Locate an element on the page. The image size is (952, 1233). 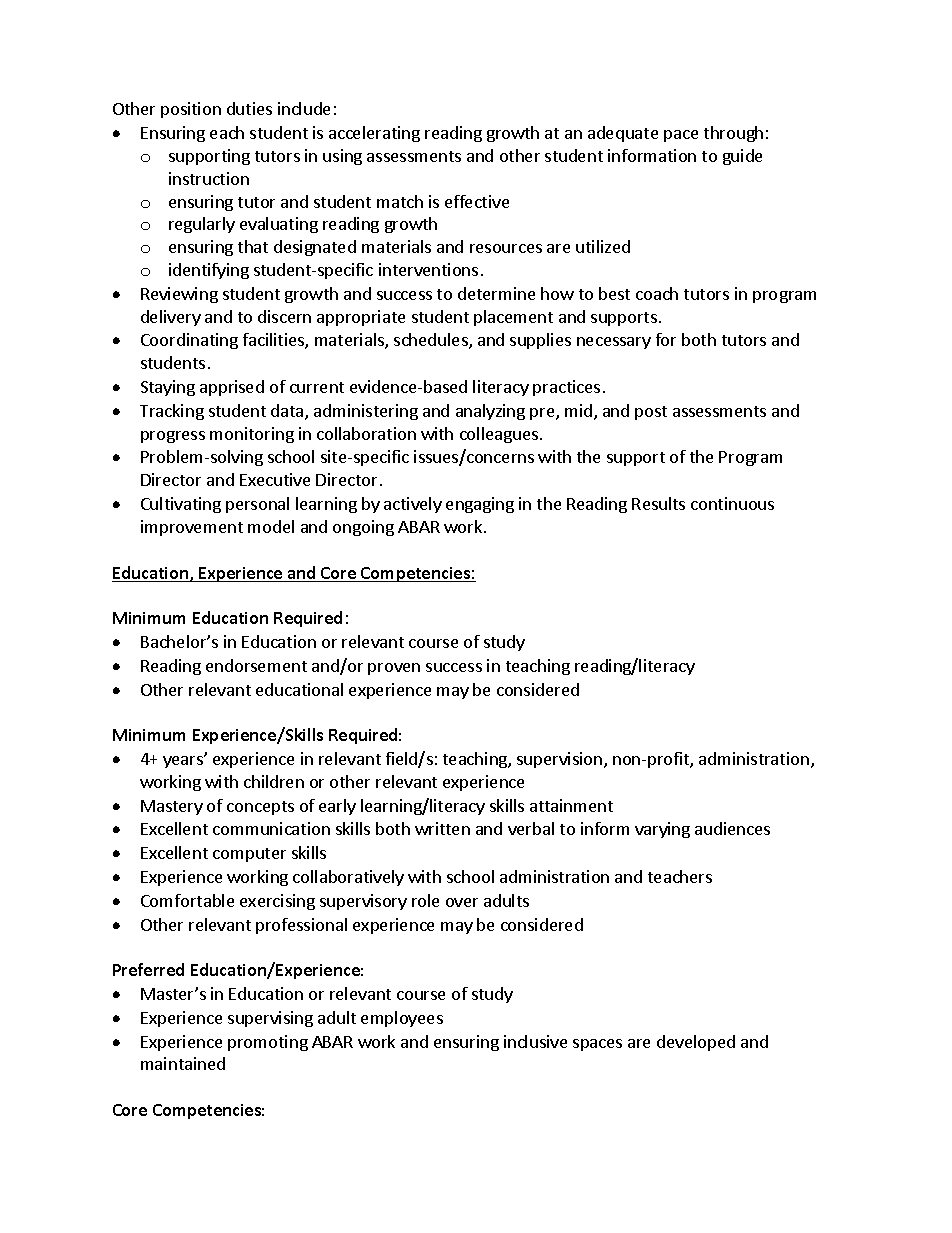
employees is located at coordinates (402, 1019).
